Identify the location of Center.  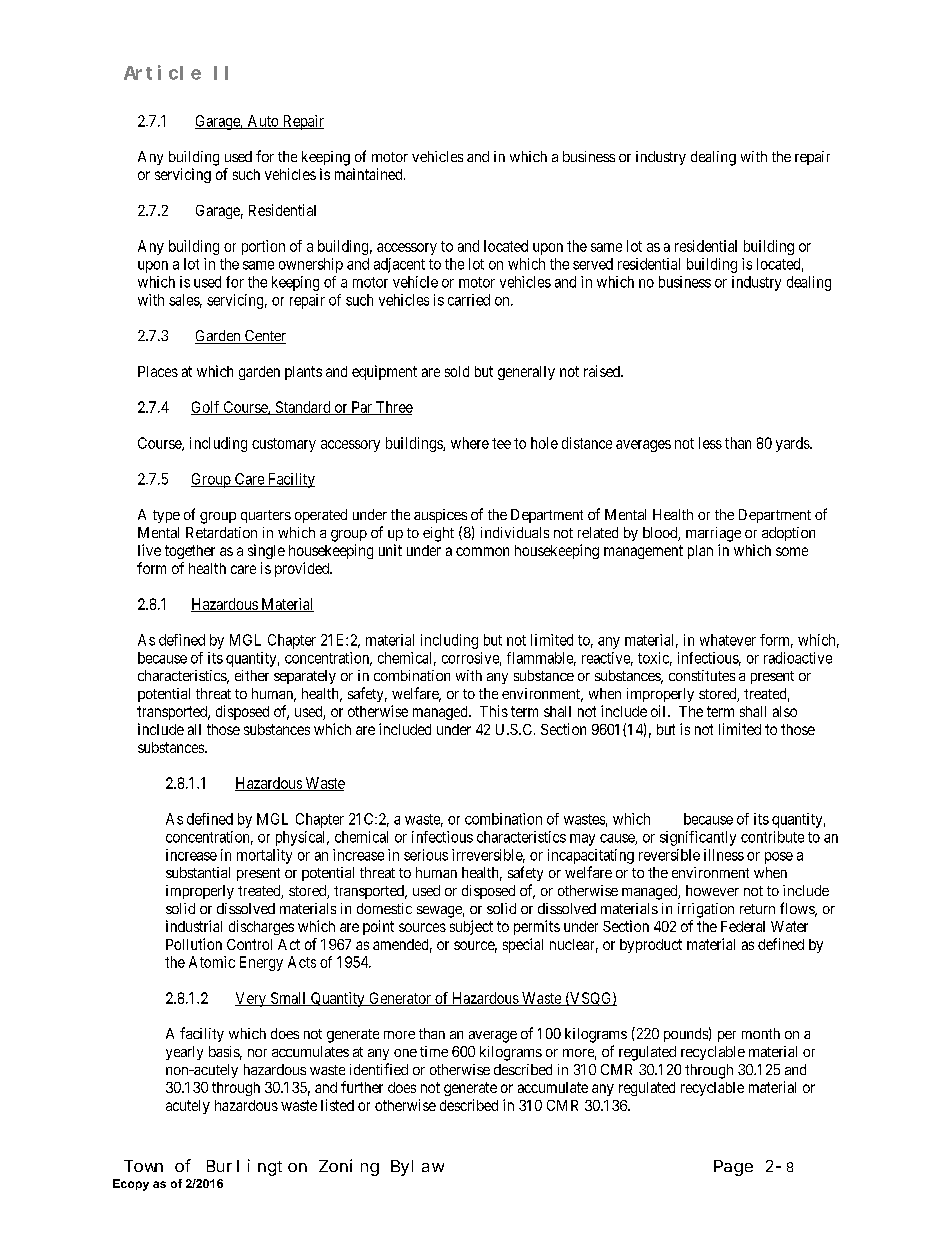
(264, 337).
